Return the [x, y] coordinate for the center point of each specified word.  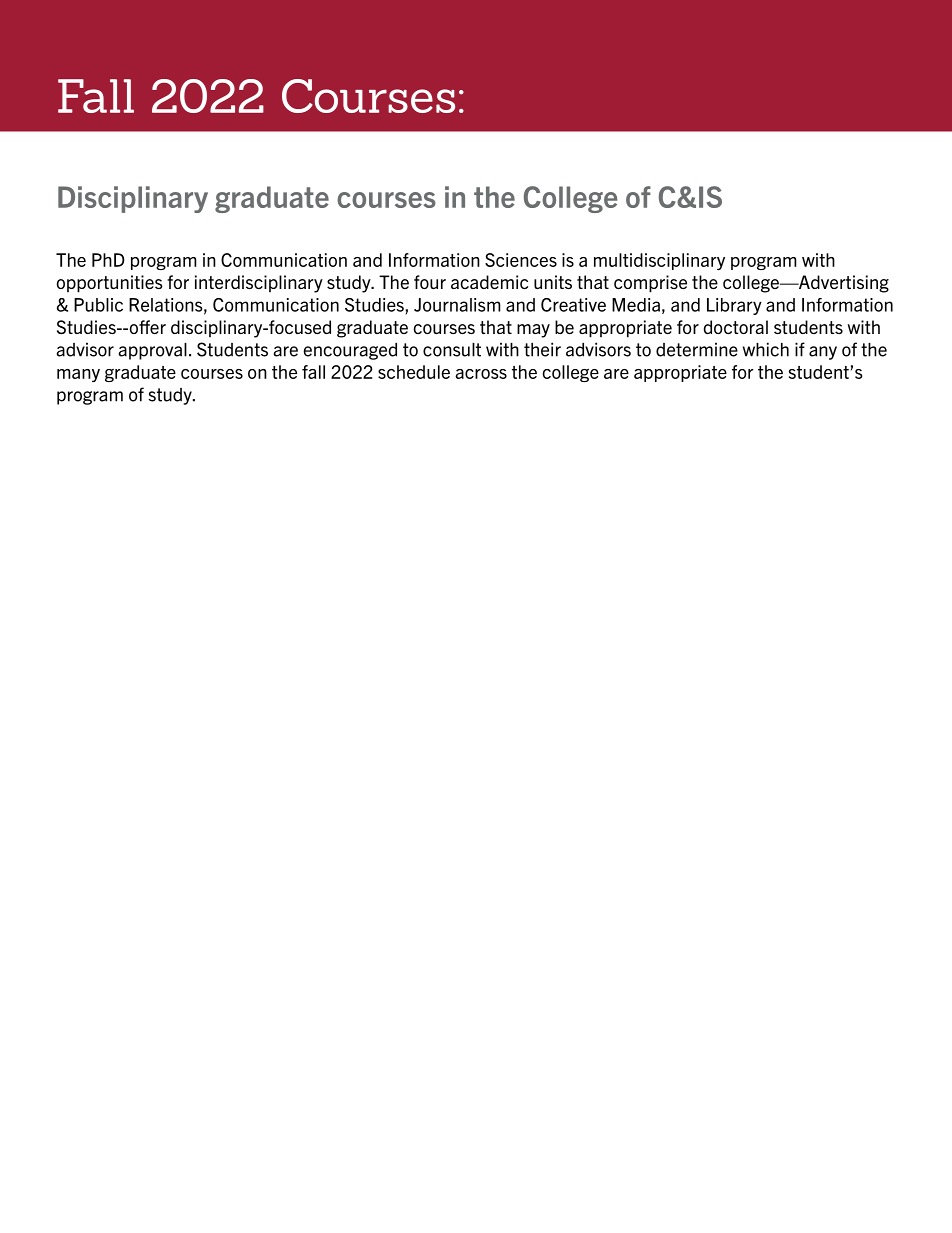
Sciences [521, 260]
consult [452, 350]
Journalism [457, 305]
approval [153, 351]
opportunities [110, 284]
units [553, 282]
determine [697, 349]
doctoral [735, 327]
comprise [650, 284]
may [533, 331]
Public [98, 305]
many [78, 375]
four [430, 282]
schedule [414, 372]
